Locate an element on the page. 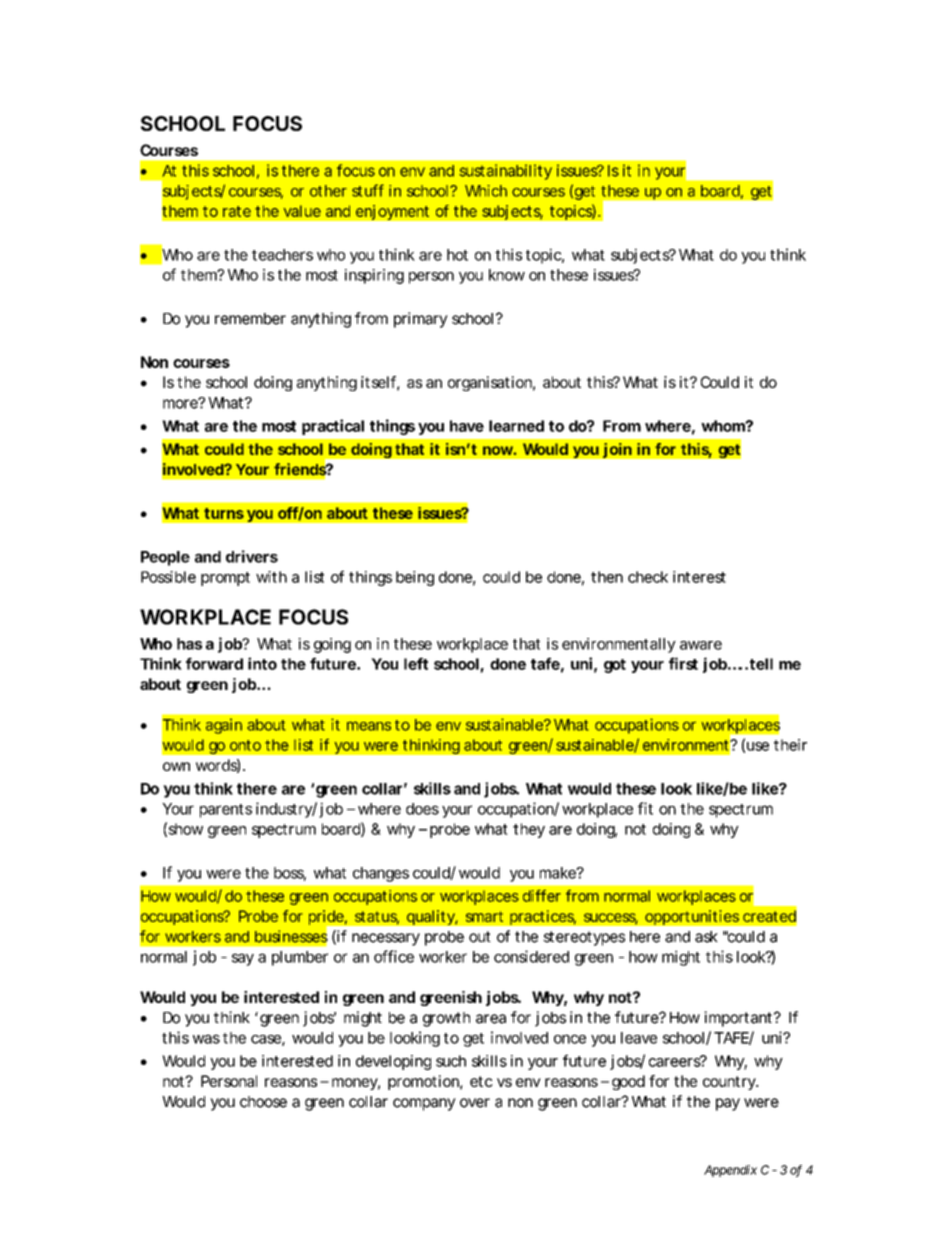 This page has width=952, height=1233. use is located at coordinates (758, 746).
